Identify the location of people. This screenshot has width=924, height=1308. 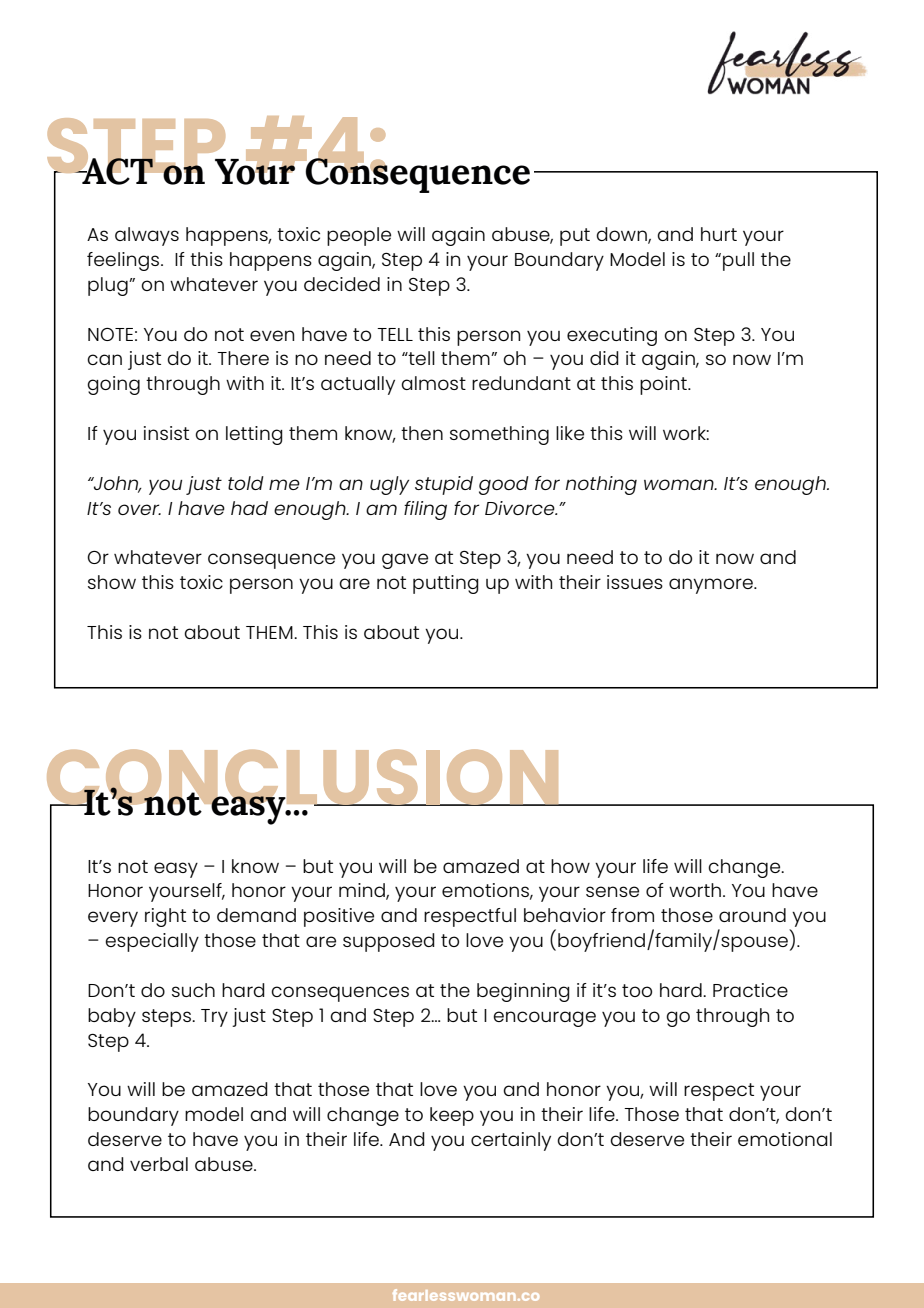
(359, 236).
